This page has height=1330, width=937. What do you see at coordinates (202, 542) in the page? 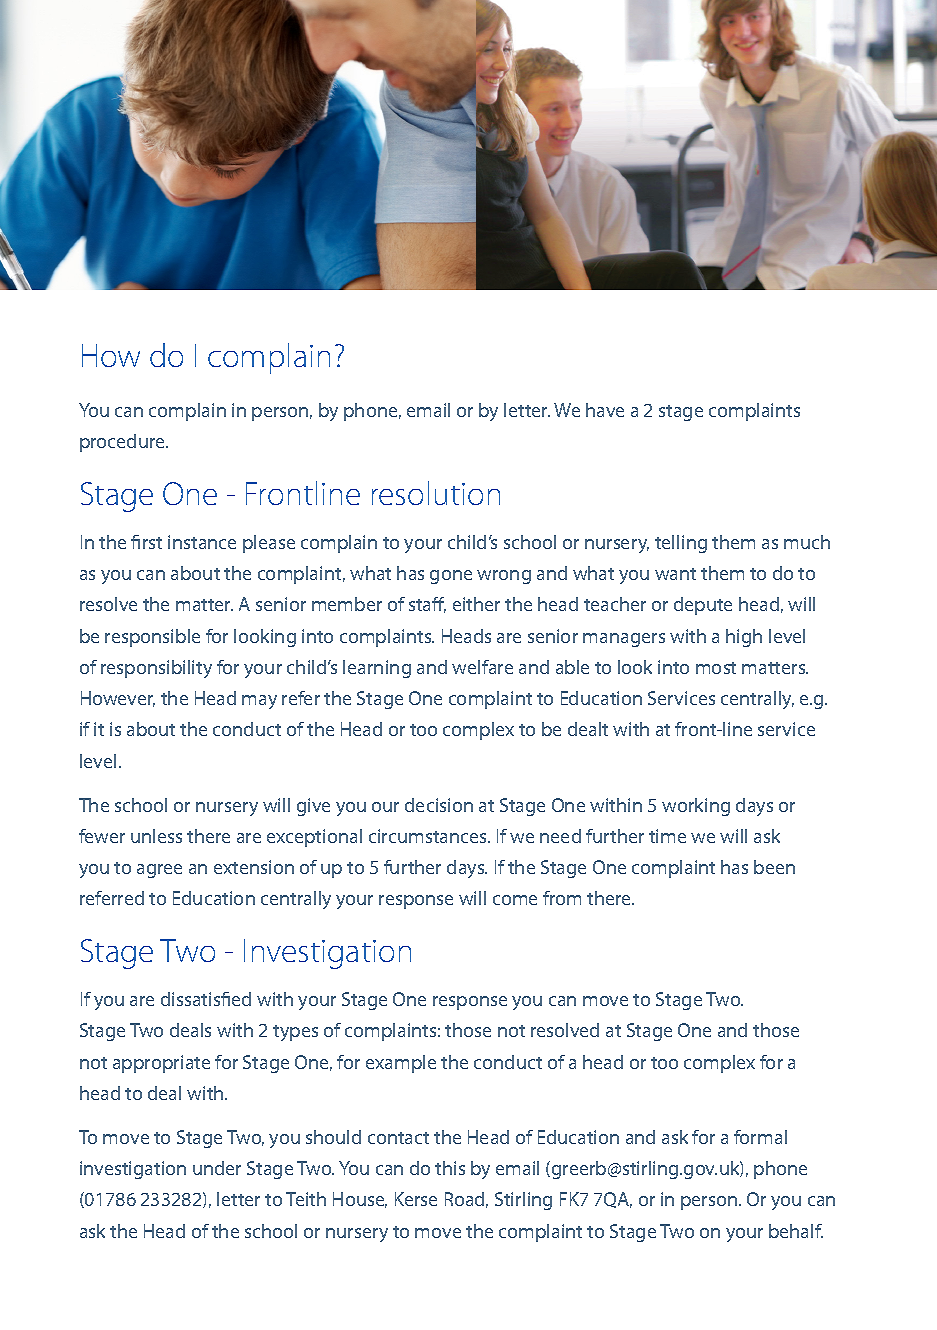
I see `instance` at bounding box center [202, 542].
